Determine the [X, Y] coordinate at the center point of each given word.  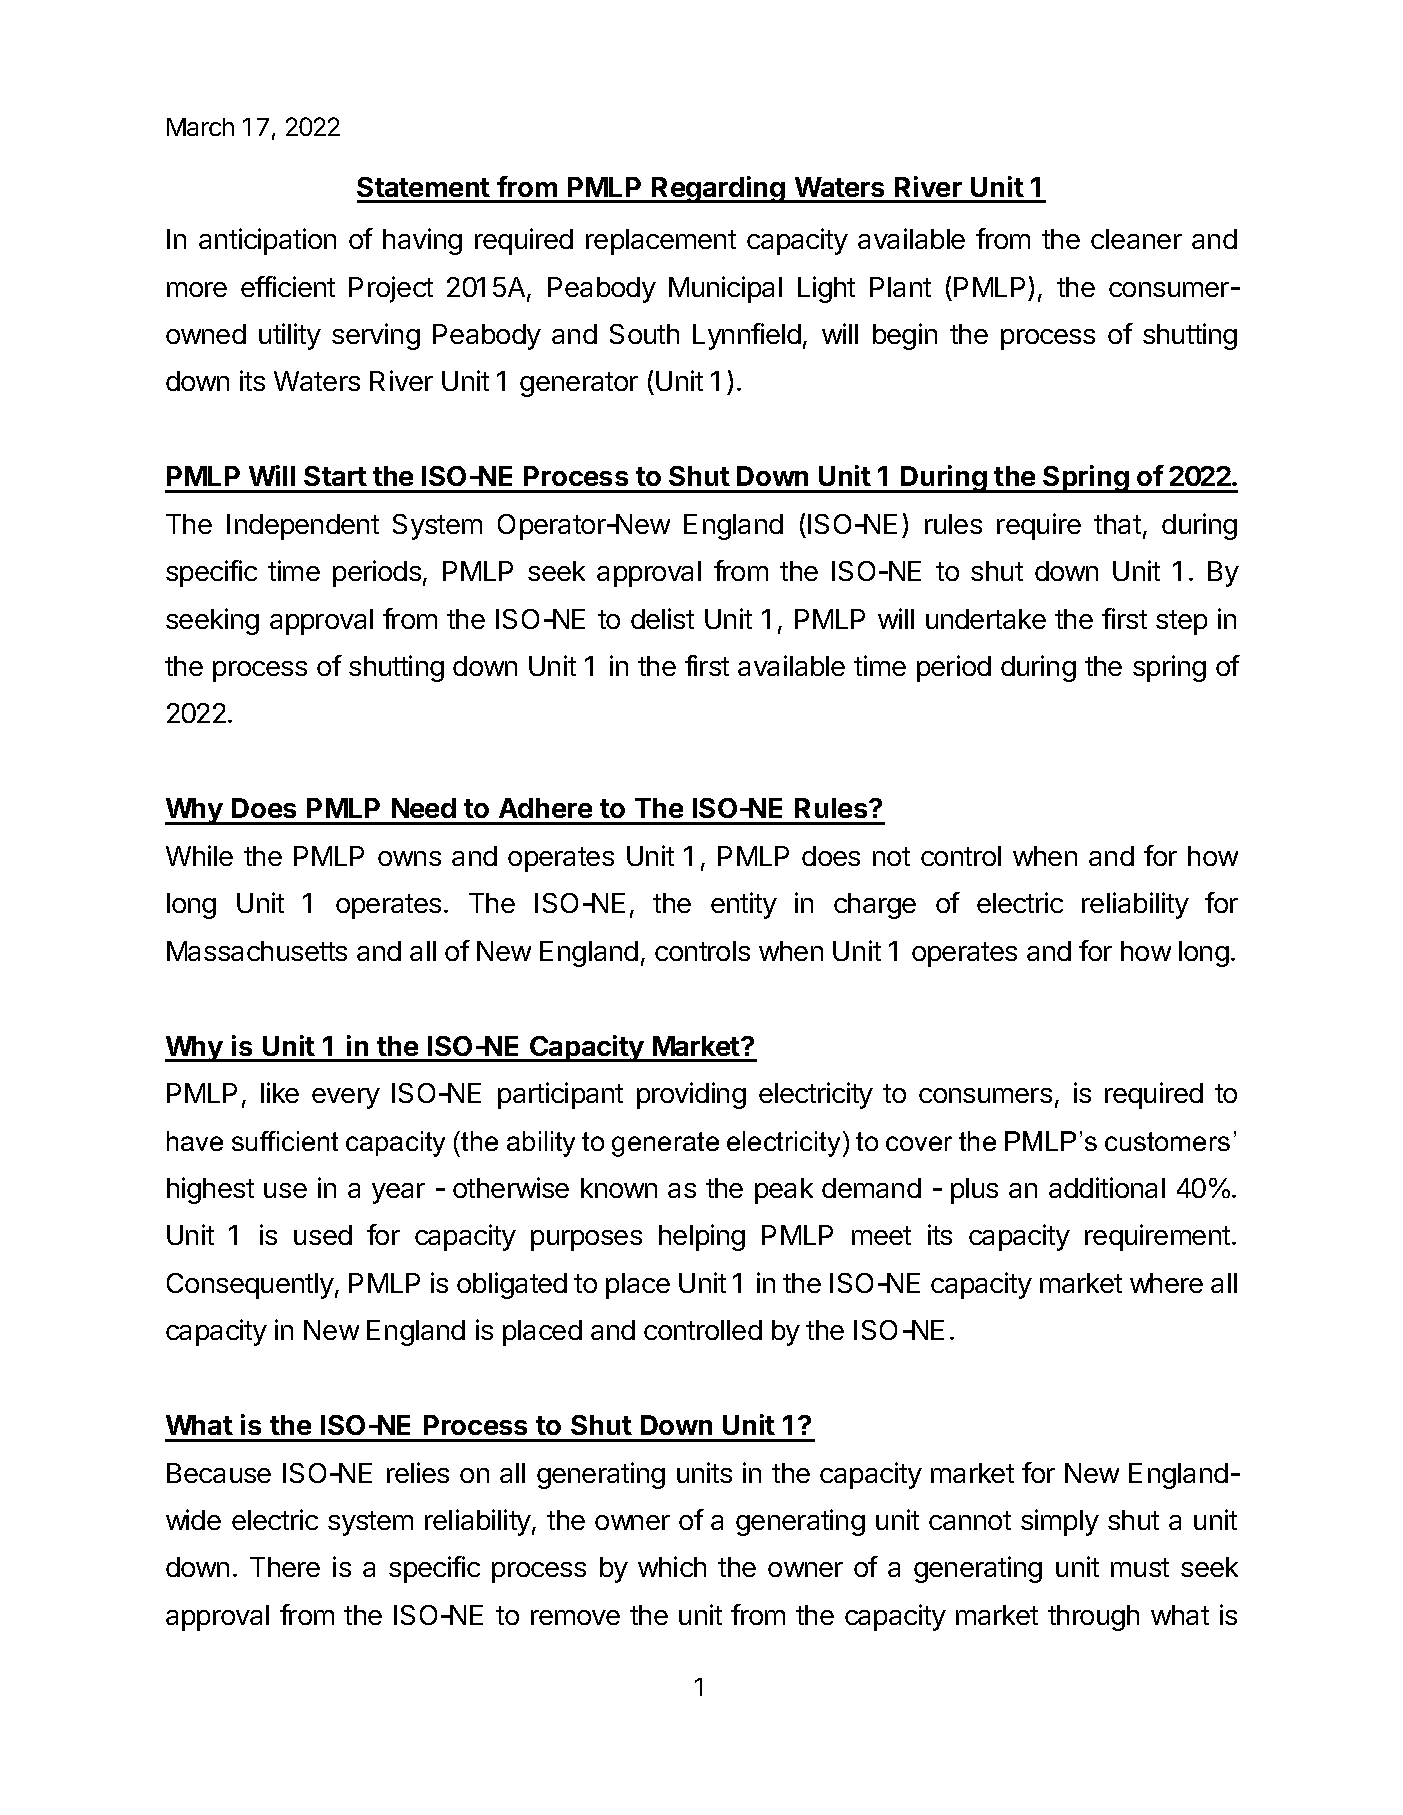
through [1093, 1618]
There [285, 1567]
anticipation [267, 241]
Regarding [718, 189]
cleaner [1136, 239]
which [672, 1566]
